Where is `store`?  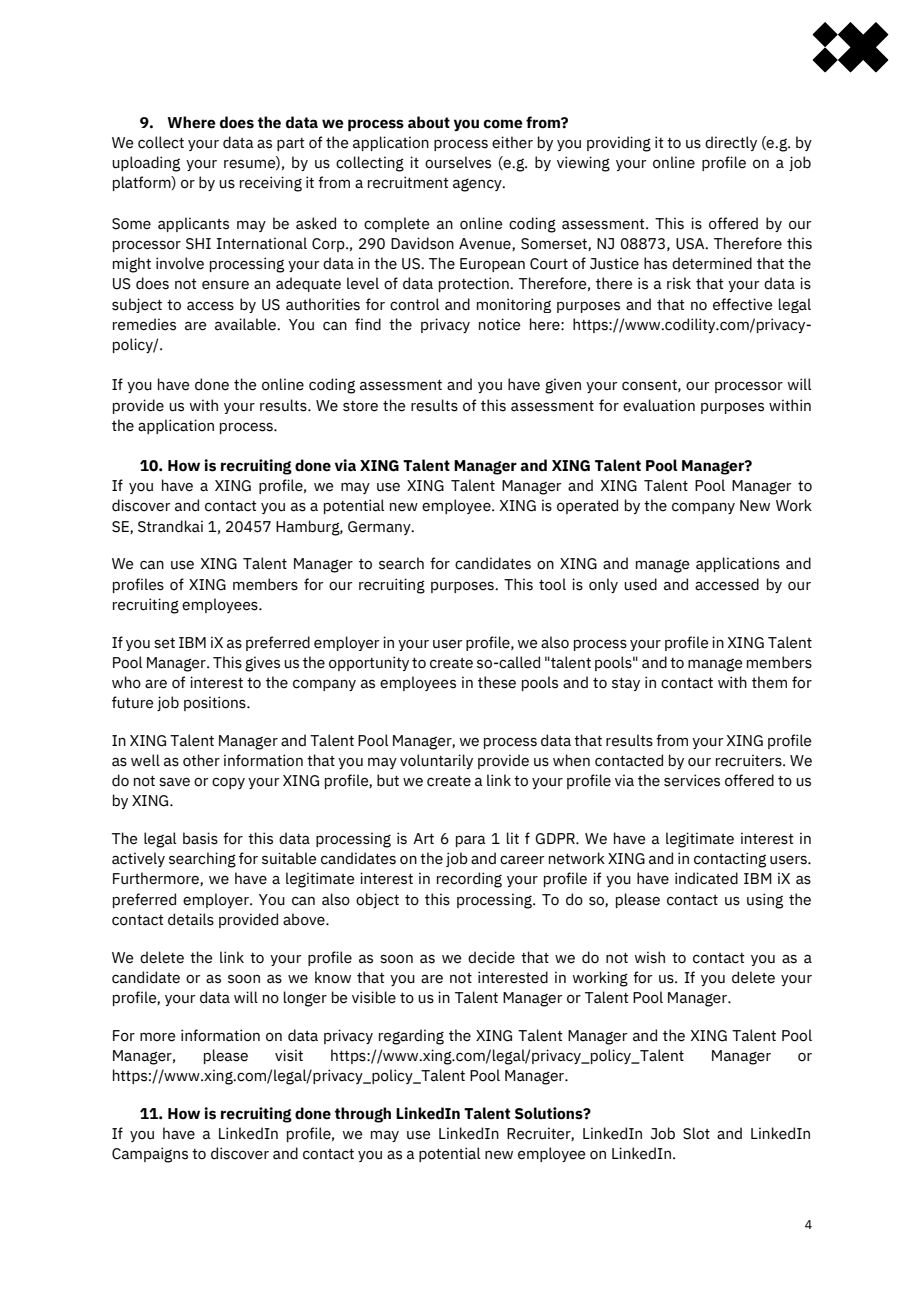 store is located at coordinates (360, 406).
